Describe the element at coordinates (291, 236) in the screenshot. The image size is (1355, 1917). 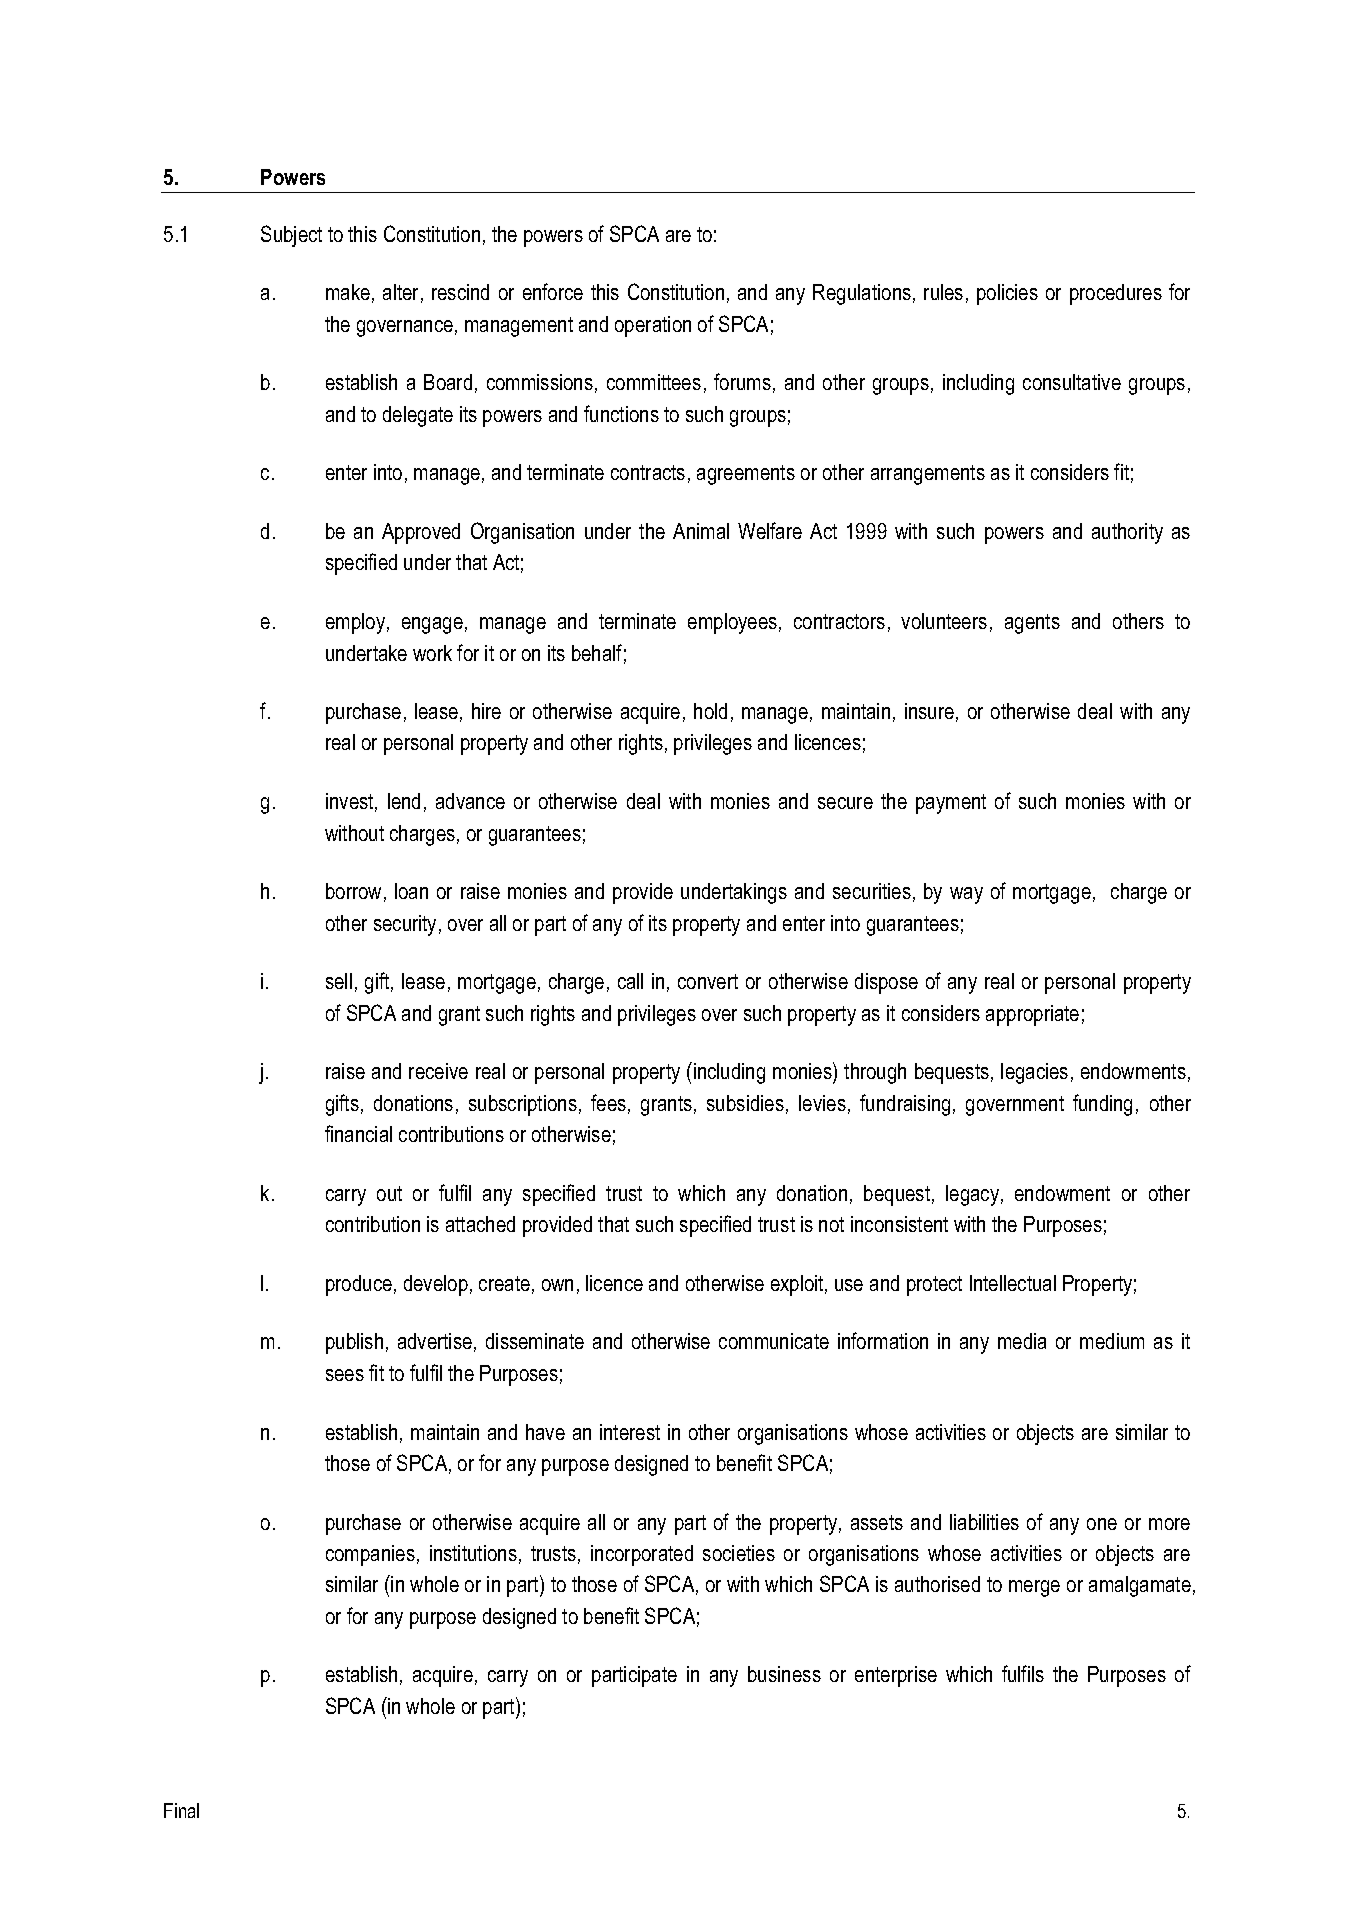
I see `Subject` at that location.
